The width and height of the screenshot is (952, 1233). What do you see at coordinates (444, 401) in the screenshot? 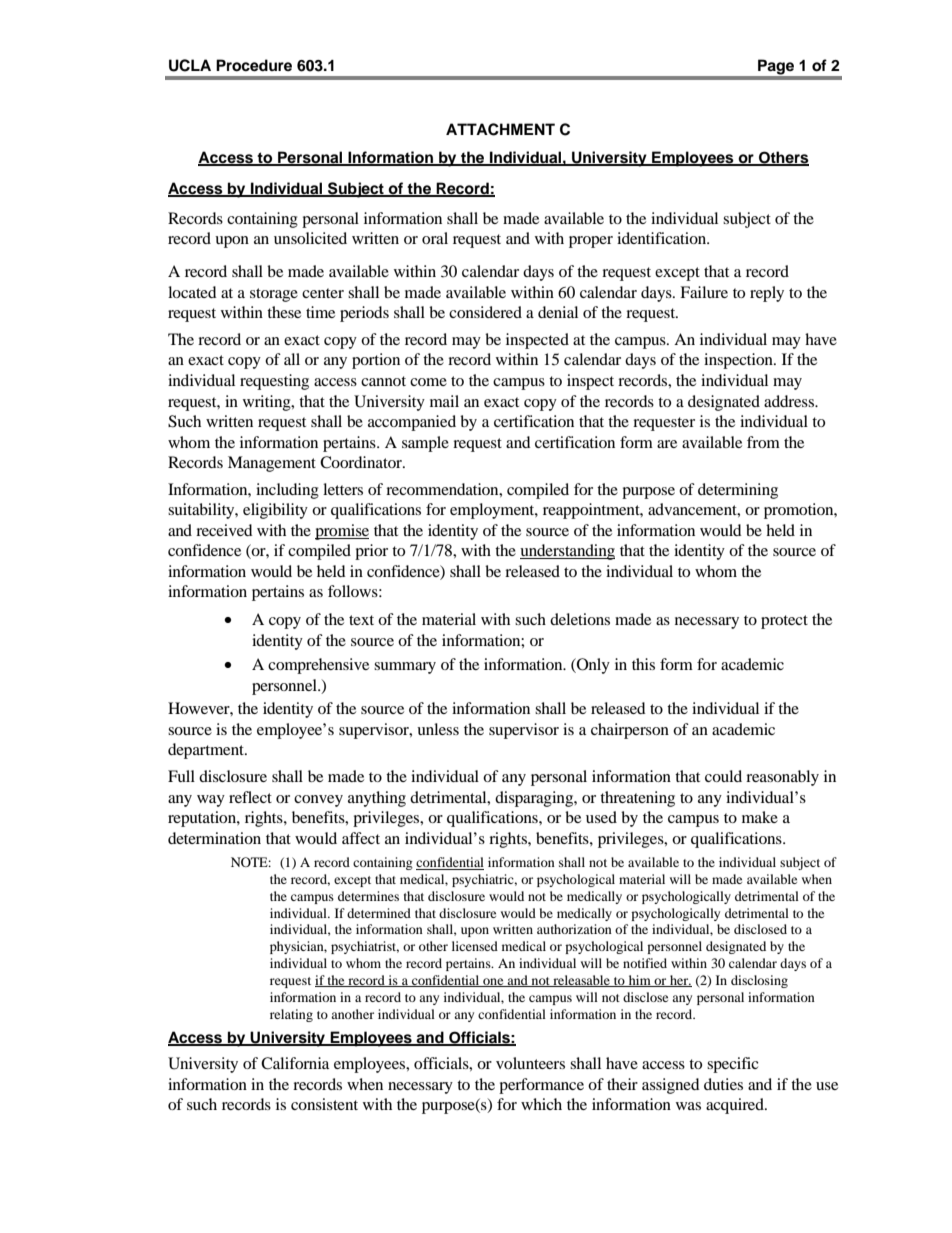
I see `mail` at bounding box center [444, 401].
